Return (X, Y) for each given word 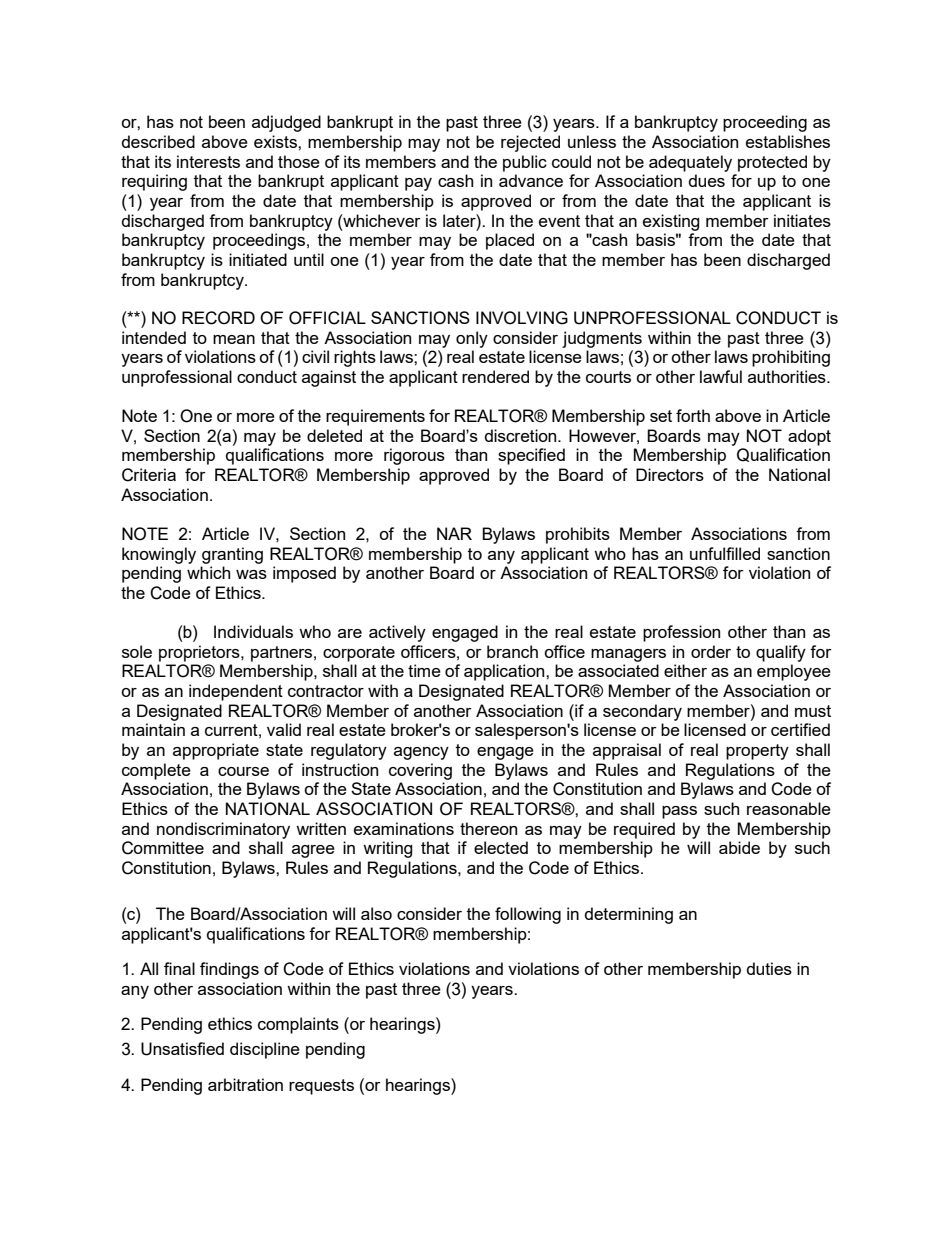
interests (208, 161)
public (525, 163)
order (711, 651)
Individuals (253, 631)
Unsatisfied (182, 1049)
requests (321, 1087)
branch (512, 651)
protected (772, 163)
